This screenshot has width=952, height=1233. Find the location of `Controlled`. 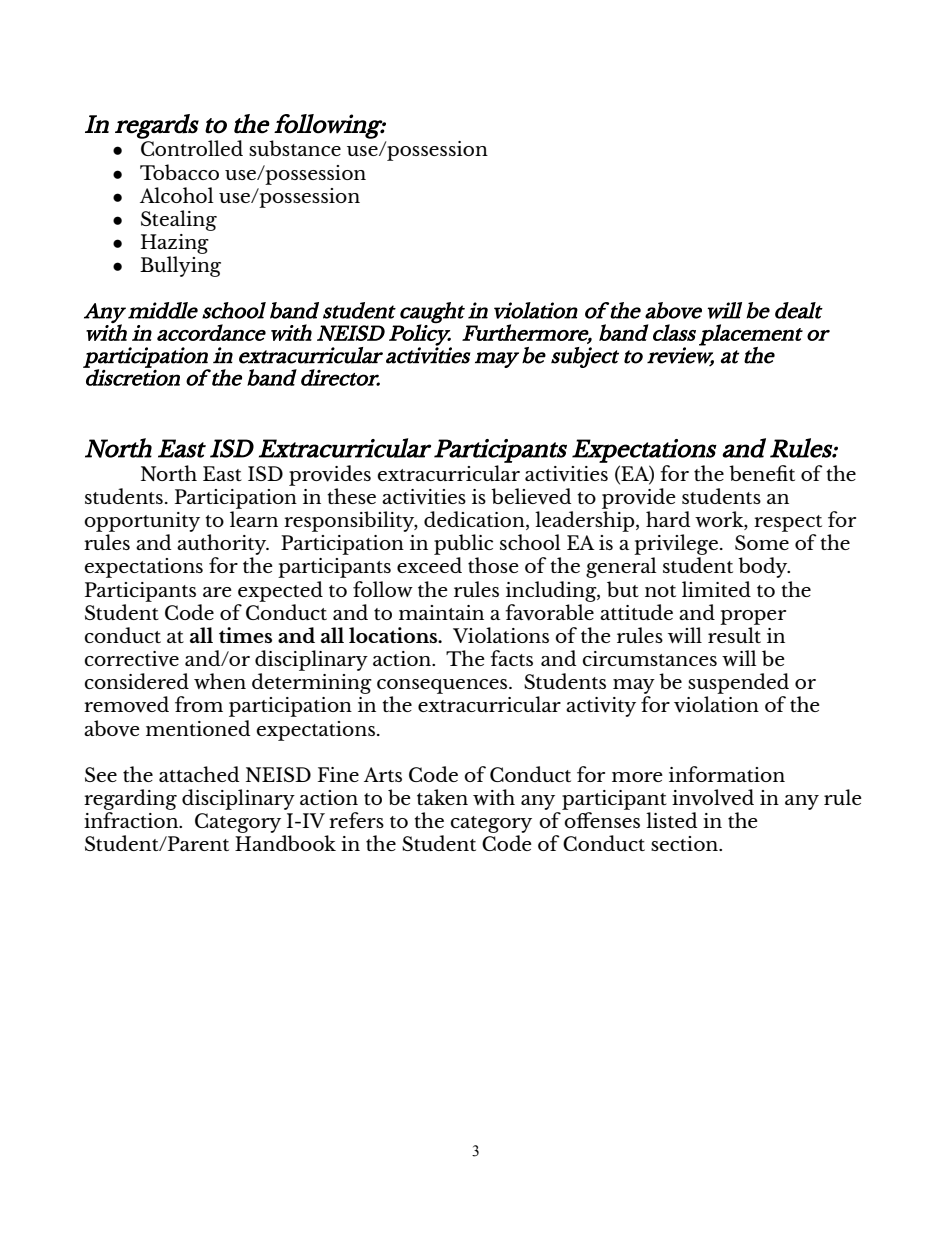

Controlled is located at coordinates (191, 147).
